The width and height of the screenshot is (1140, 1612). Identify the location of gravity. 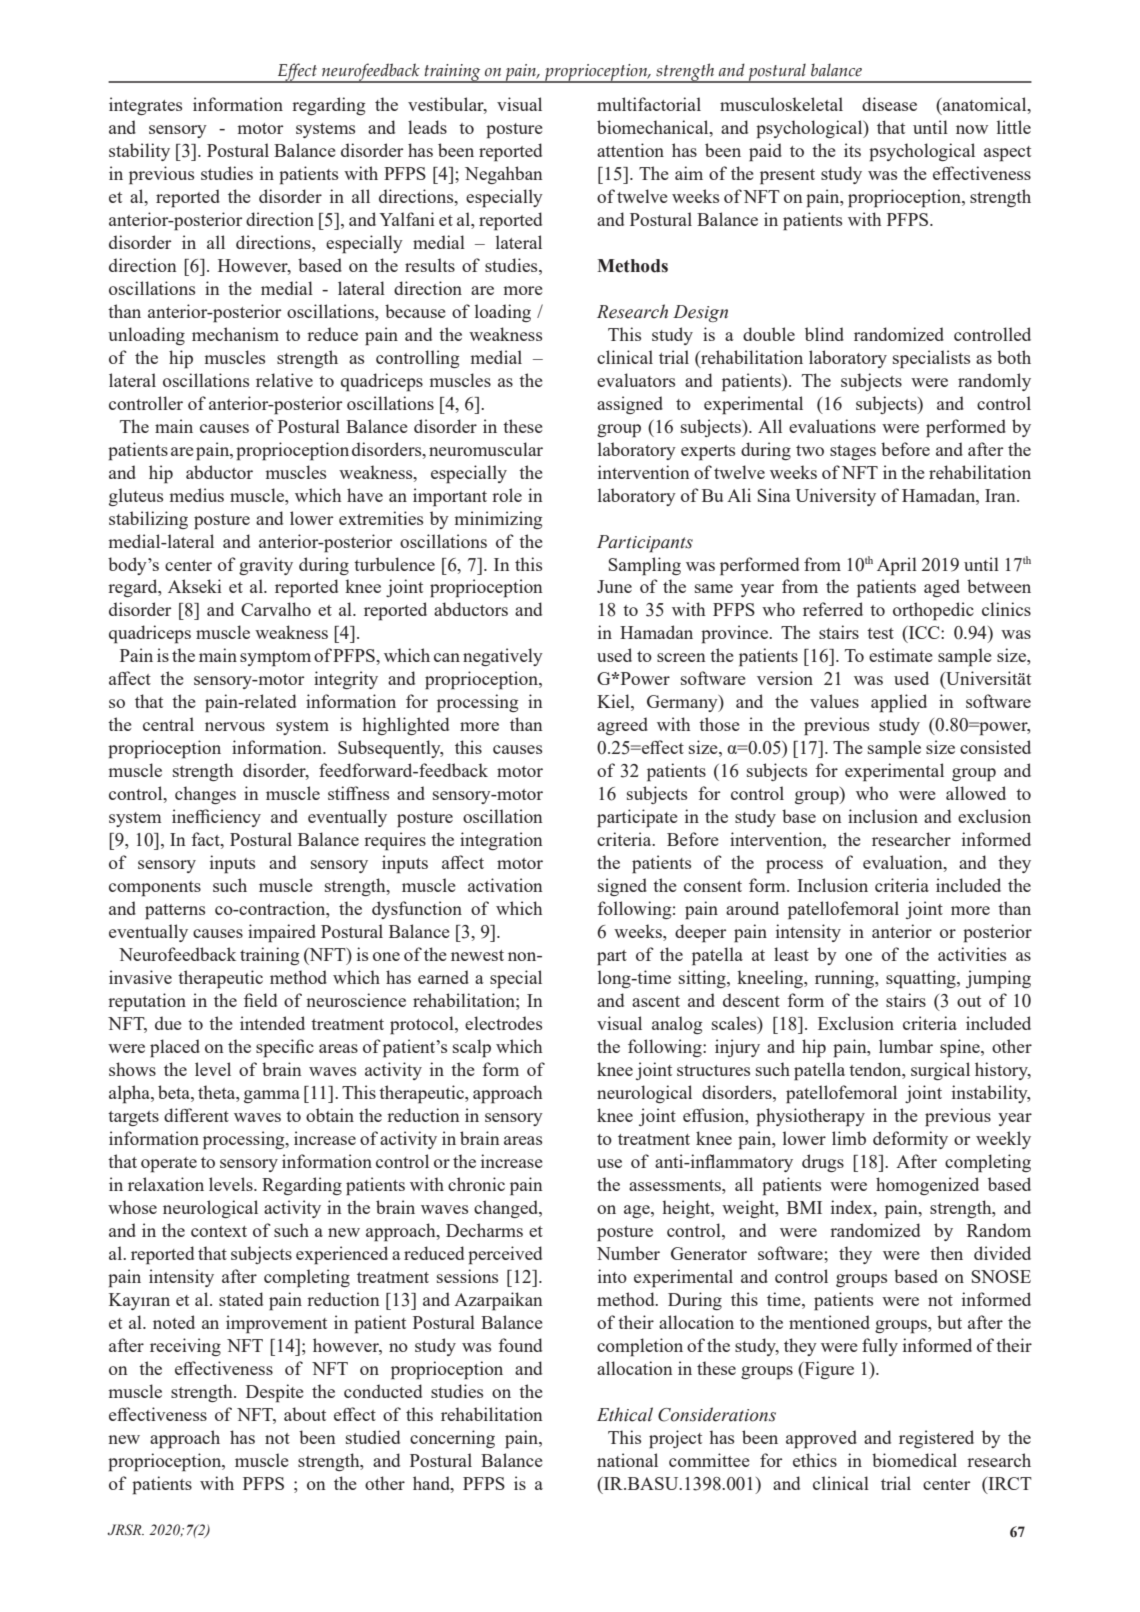
(266, 566).
